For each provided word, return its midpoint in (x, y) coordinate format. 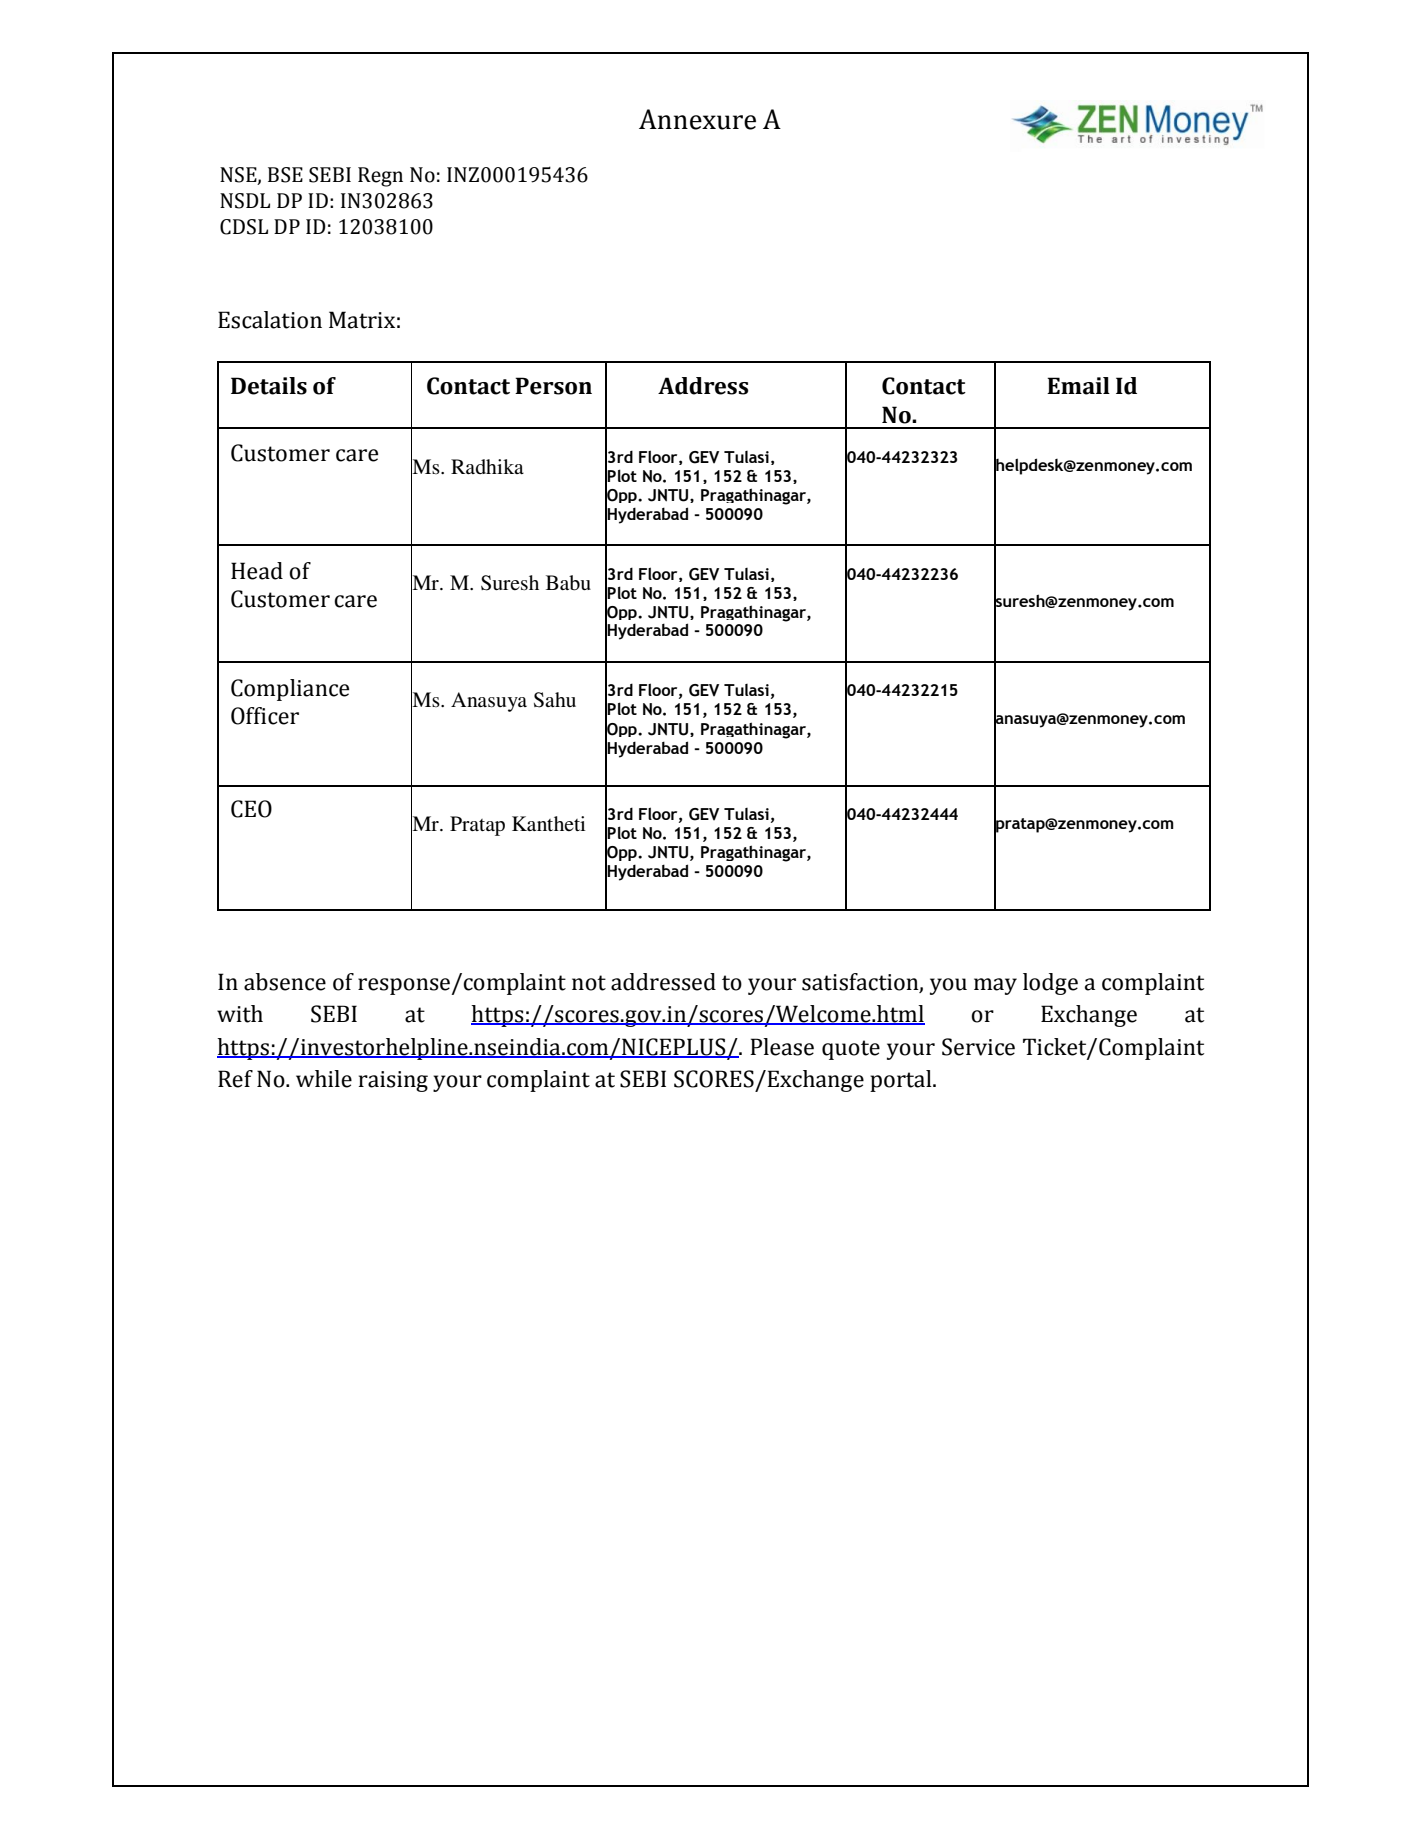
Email (1078, 386)
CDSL (244, 227)
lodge (1050, 984)
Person (553, 386)
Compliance (290, 690)
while (324, 1079)
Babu (568, 583)
